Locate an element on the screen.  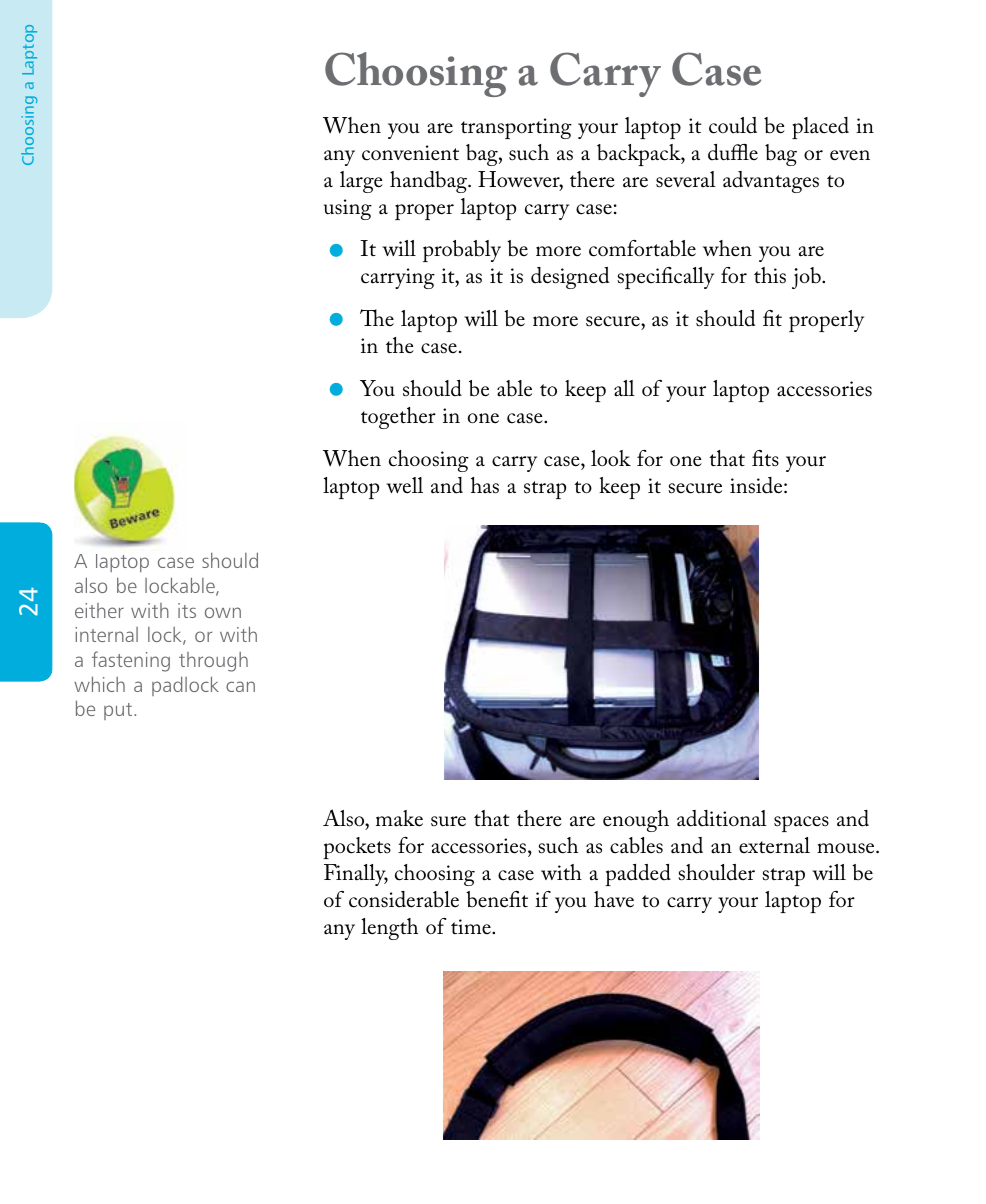
transporting is located at coordinates (516, 128).
